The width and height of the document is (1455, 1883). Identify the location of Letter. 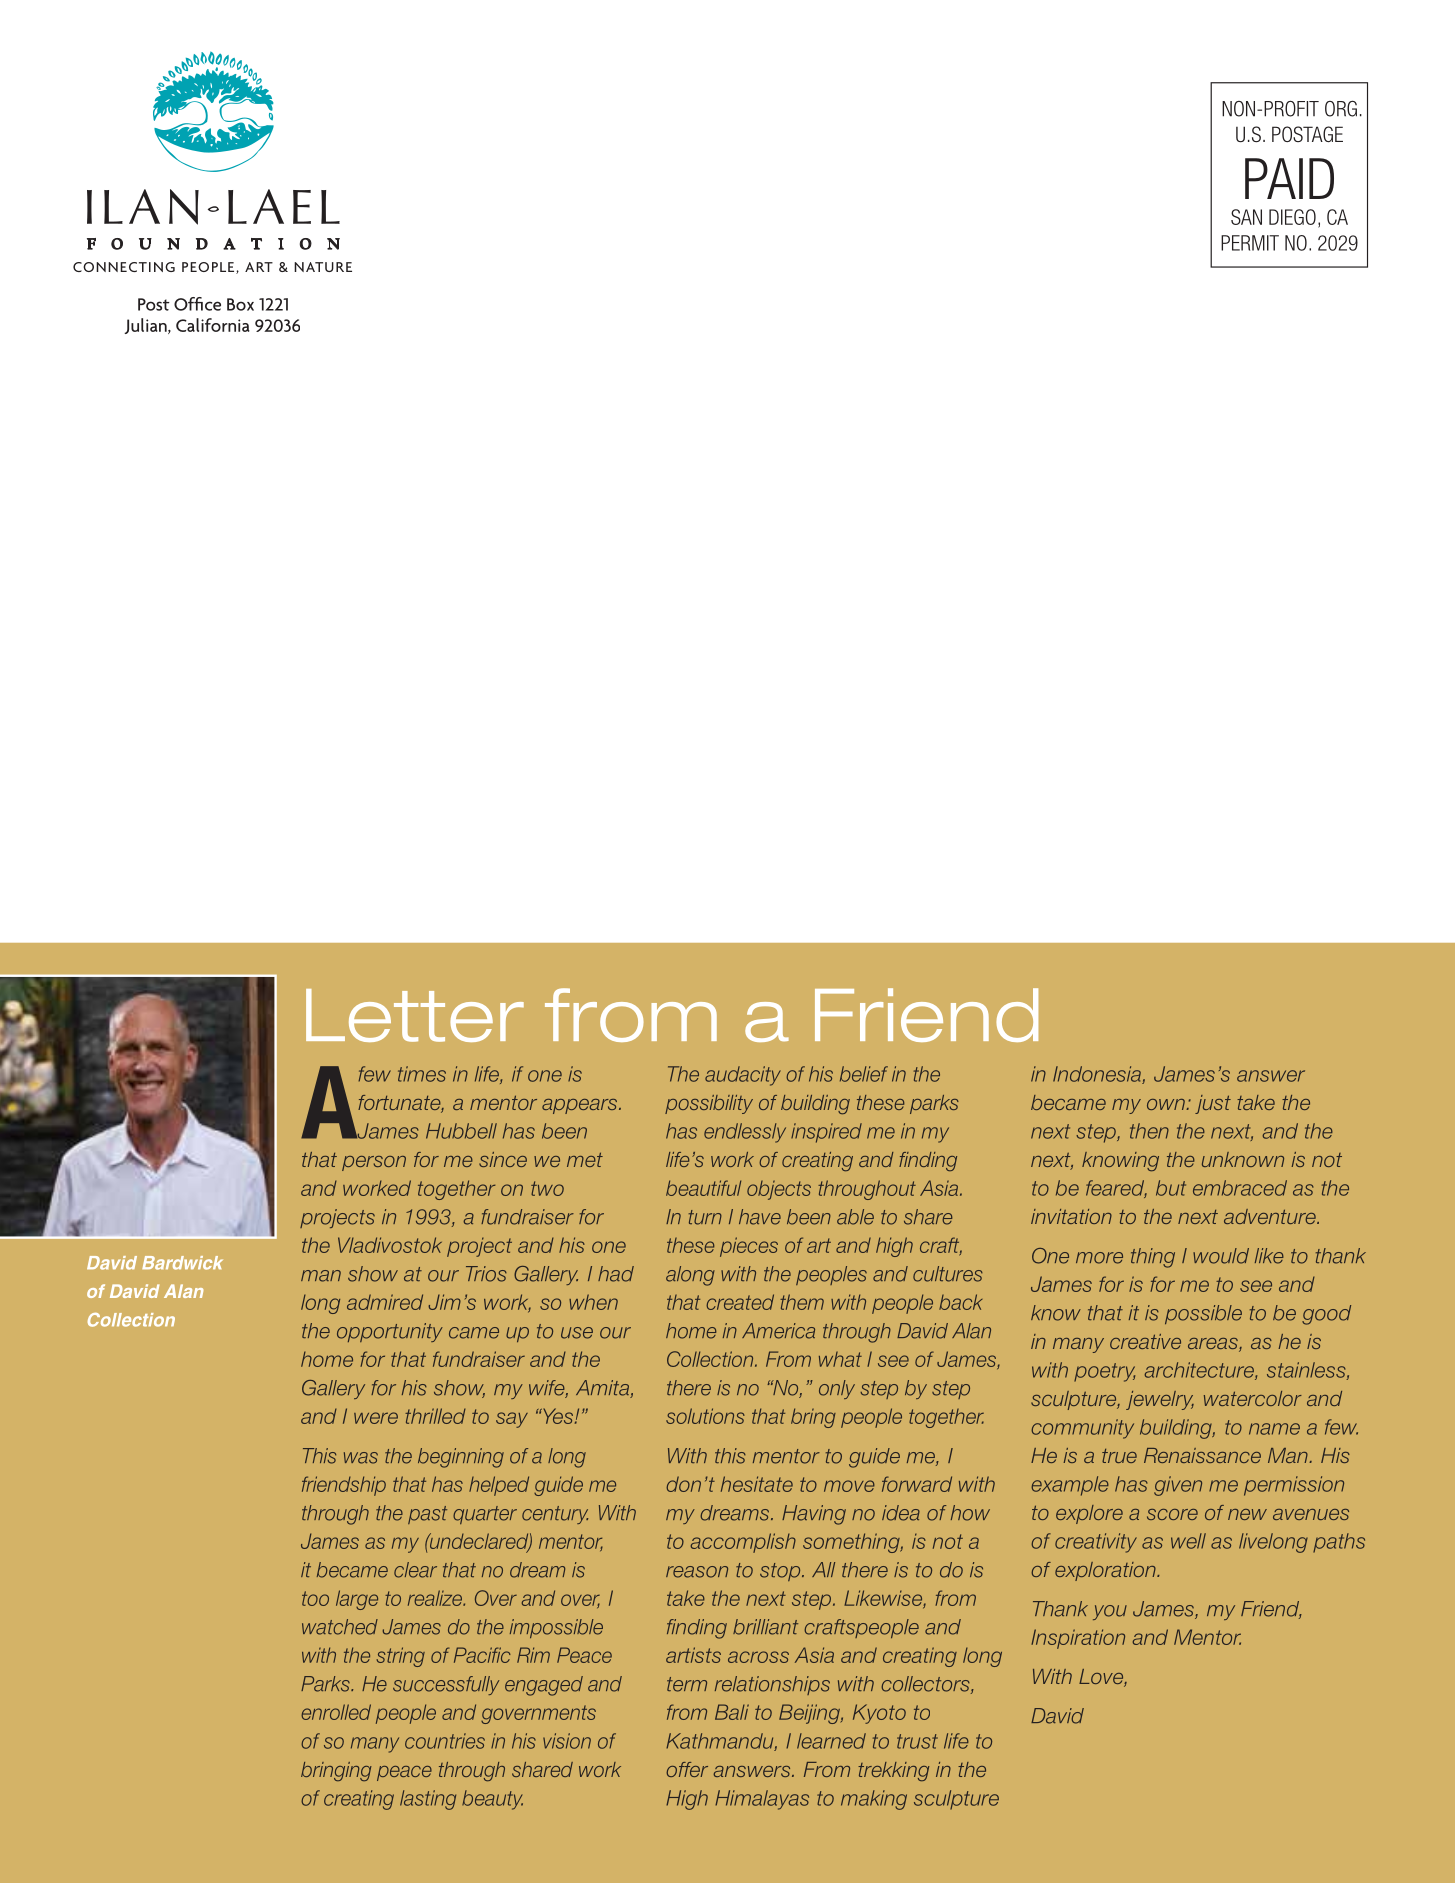
(415, 1015).
